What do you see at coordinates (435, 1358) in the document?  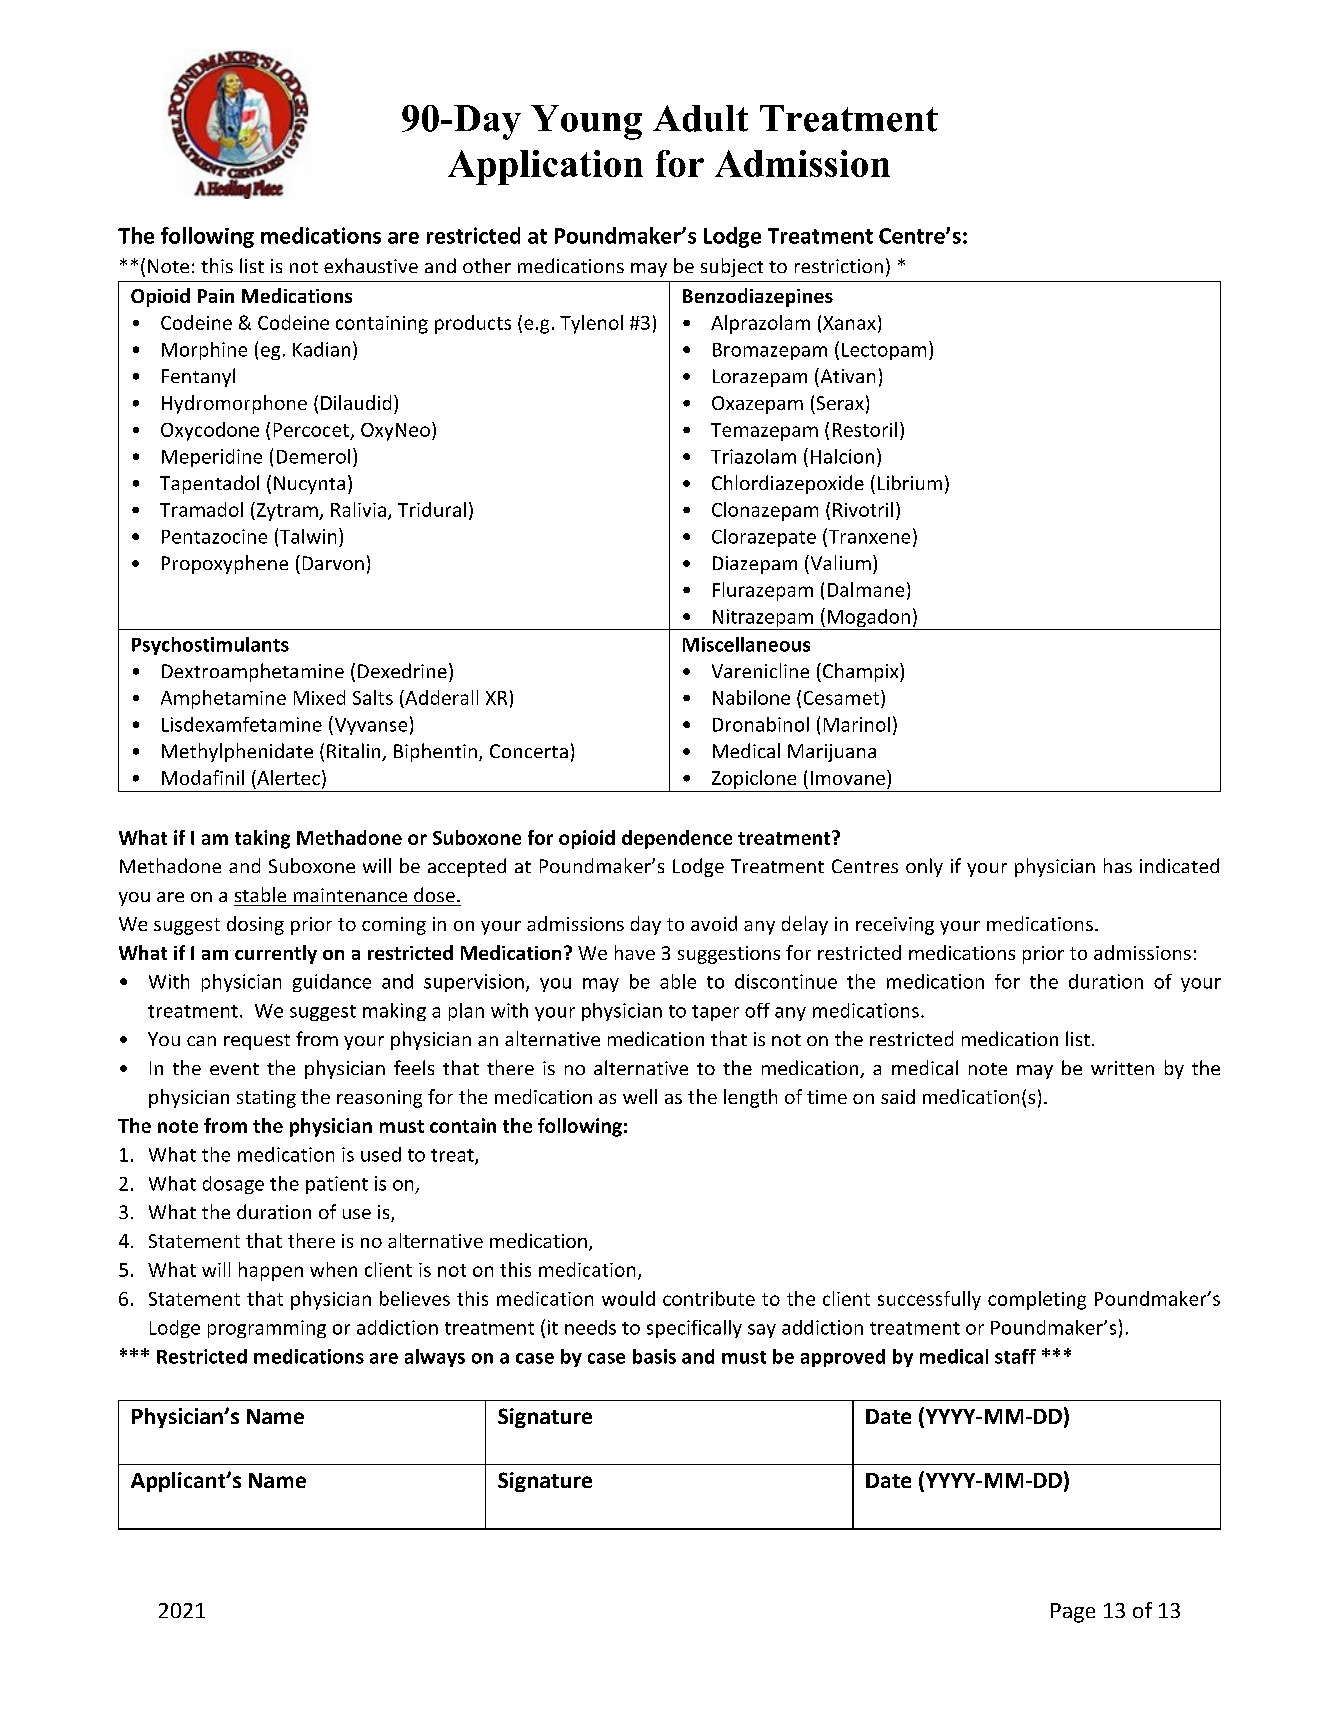 I see `always` at bounding box center [435, 1358].
